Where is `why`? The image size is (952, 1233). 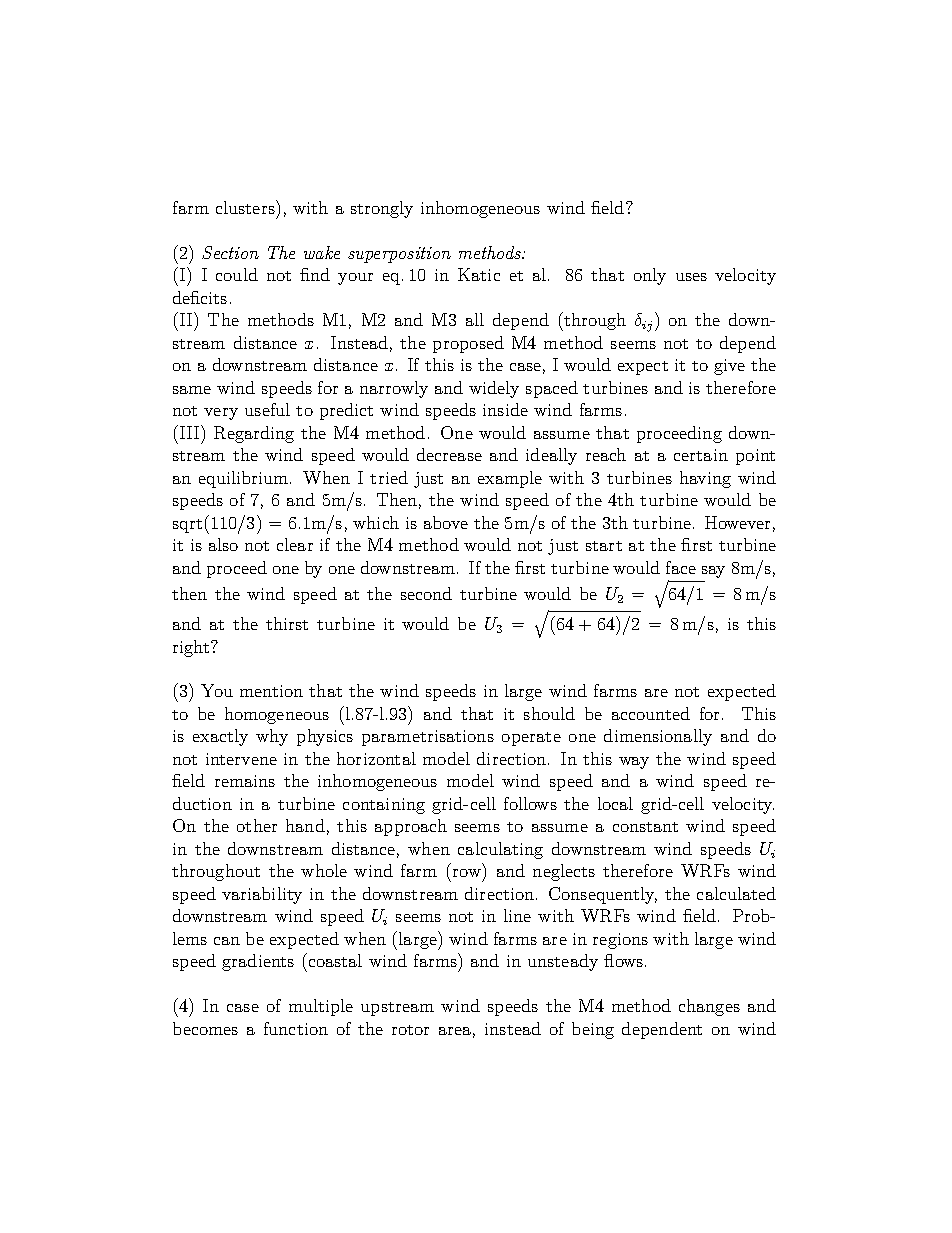 why is located at coordinates (272, 737).
